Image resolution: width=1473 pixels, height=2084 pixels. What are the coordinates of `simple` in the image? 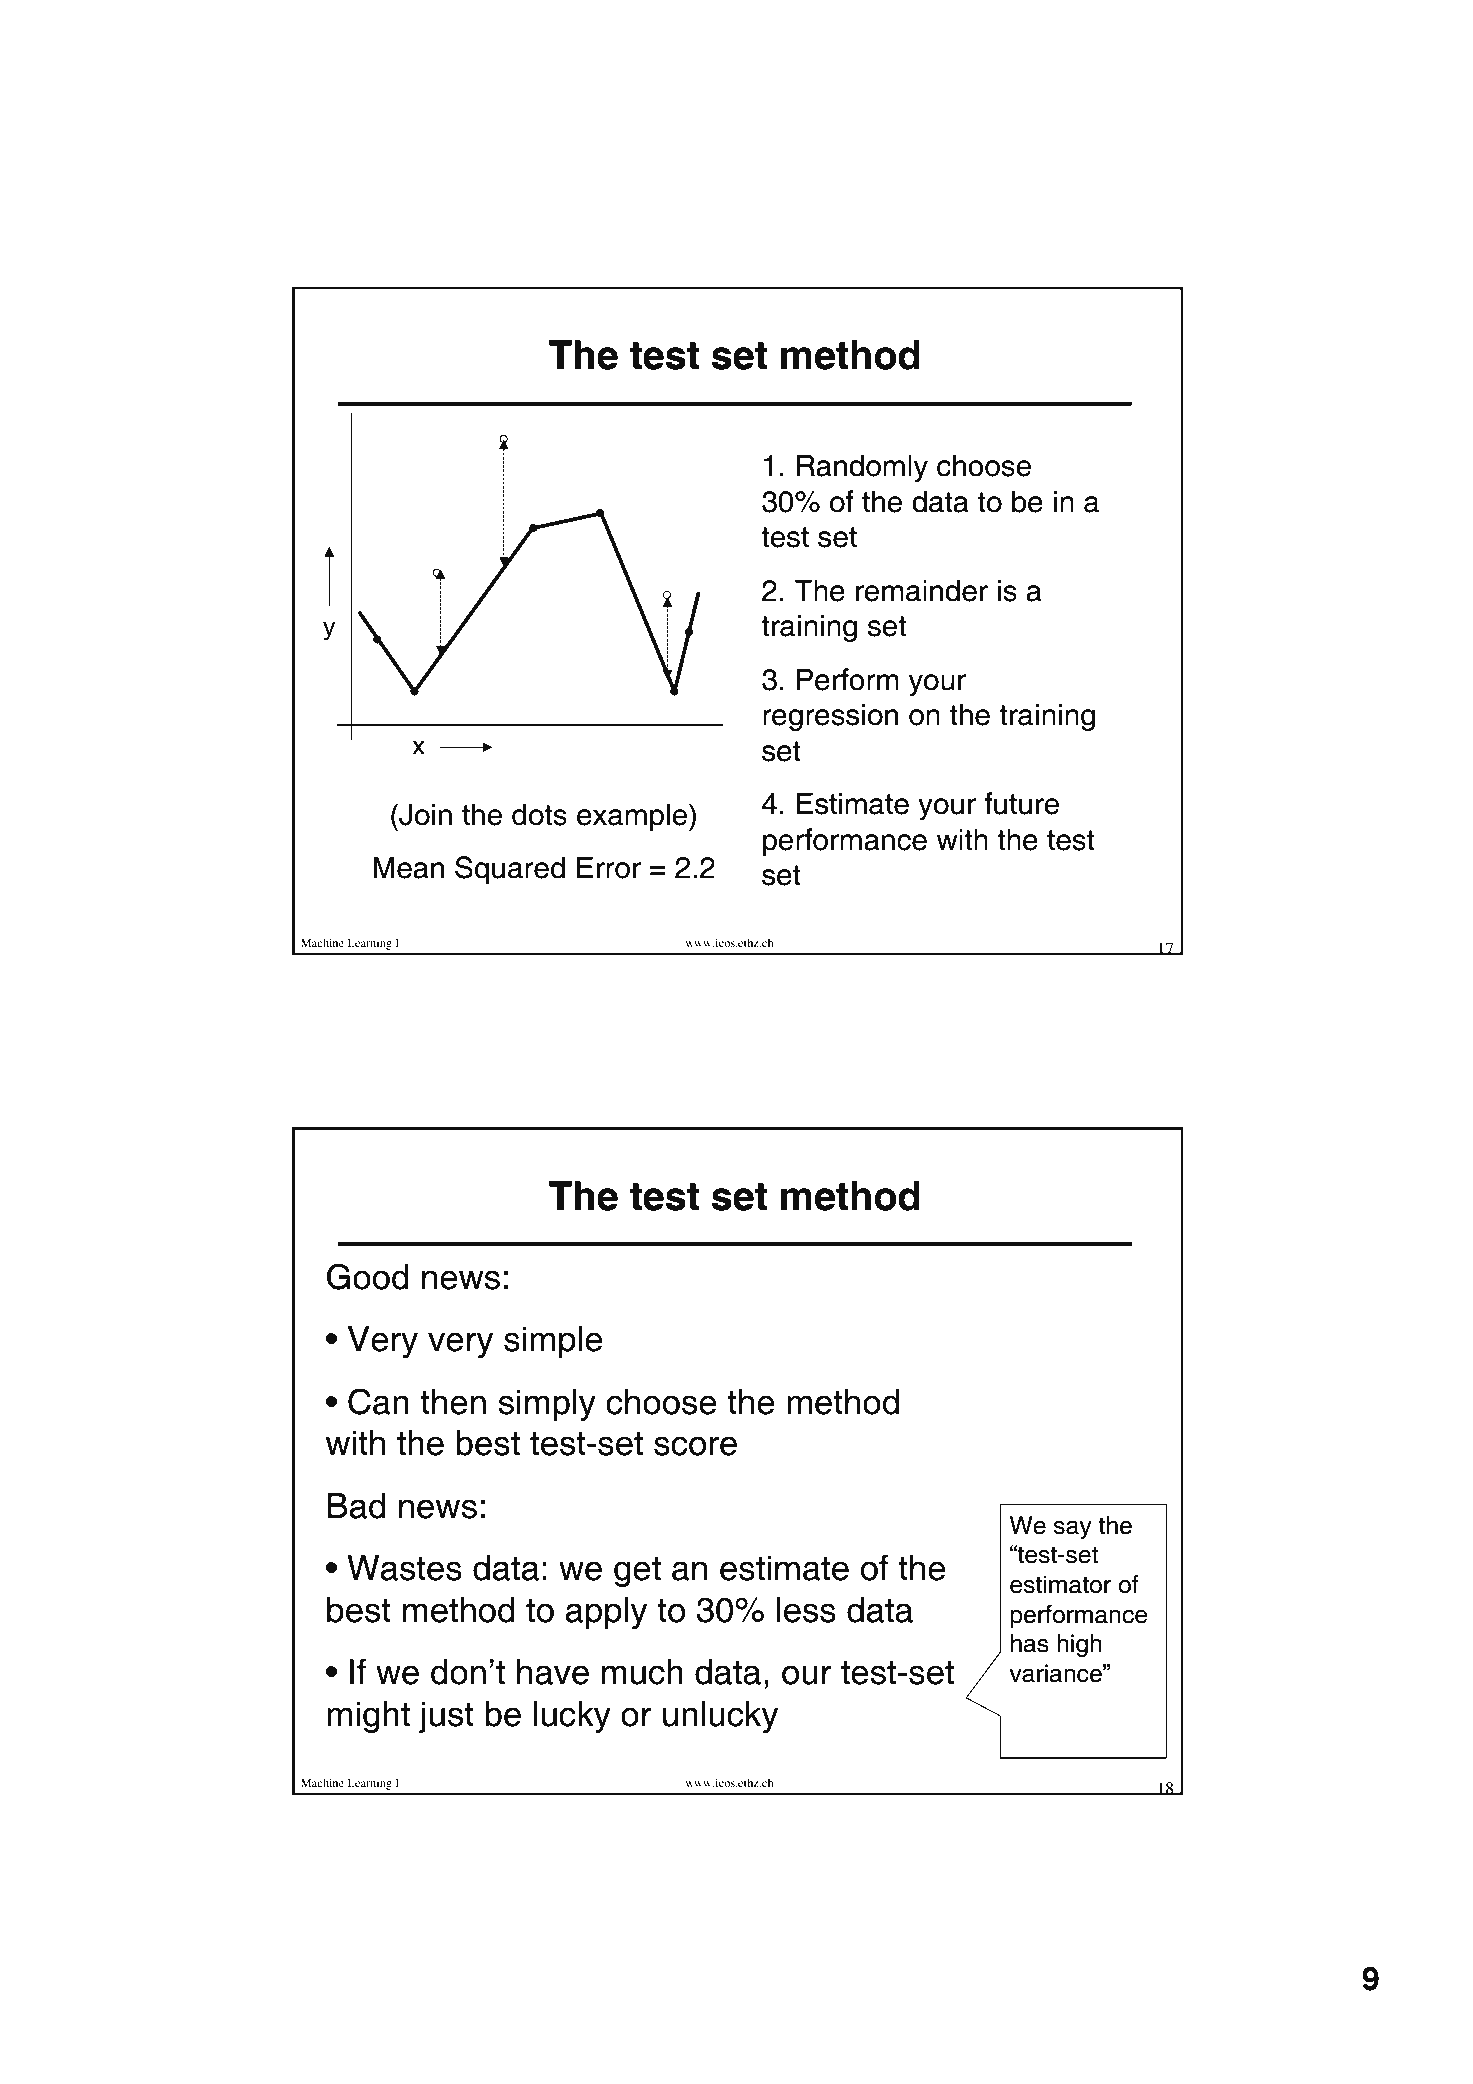 It's located at (553, 1342).
